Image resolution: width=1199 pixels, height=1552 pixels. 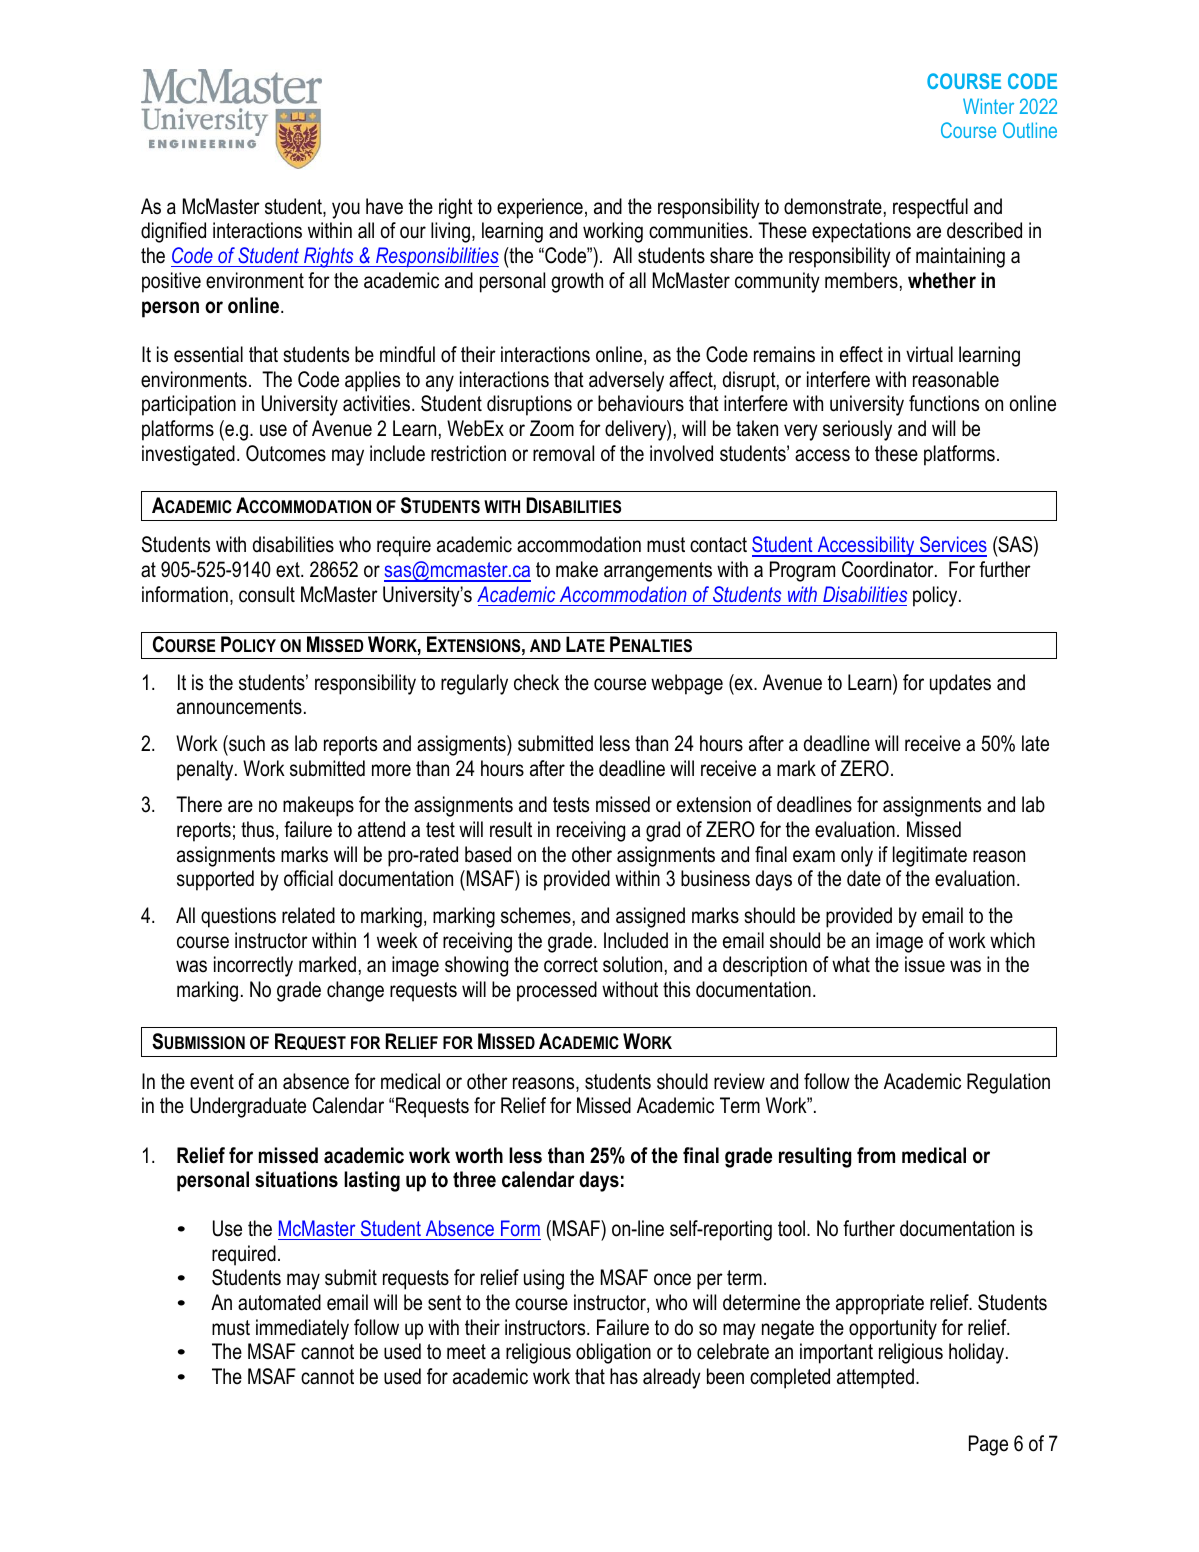 What do you see at coordinates (613, 1353) in the screenshot?
I see `obligation` at bounding box center [613, 1353].
